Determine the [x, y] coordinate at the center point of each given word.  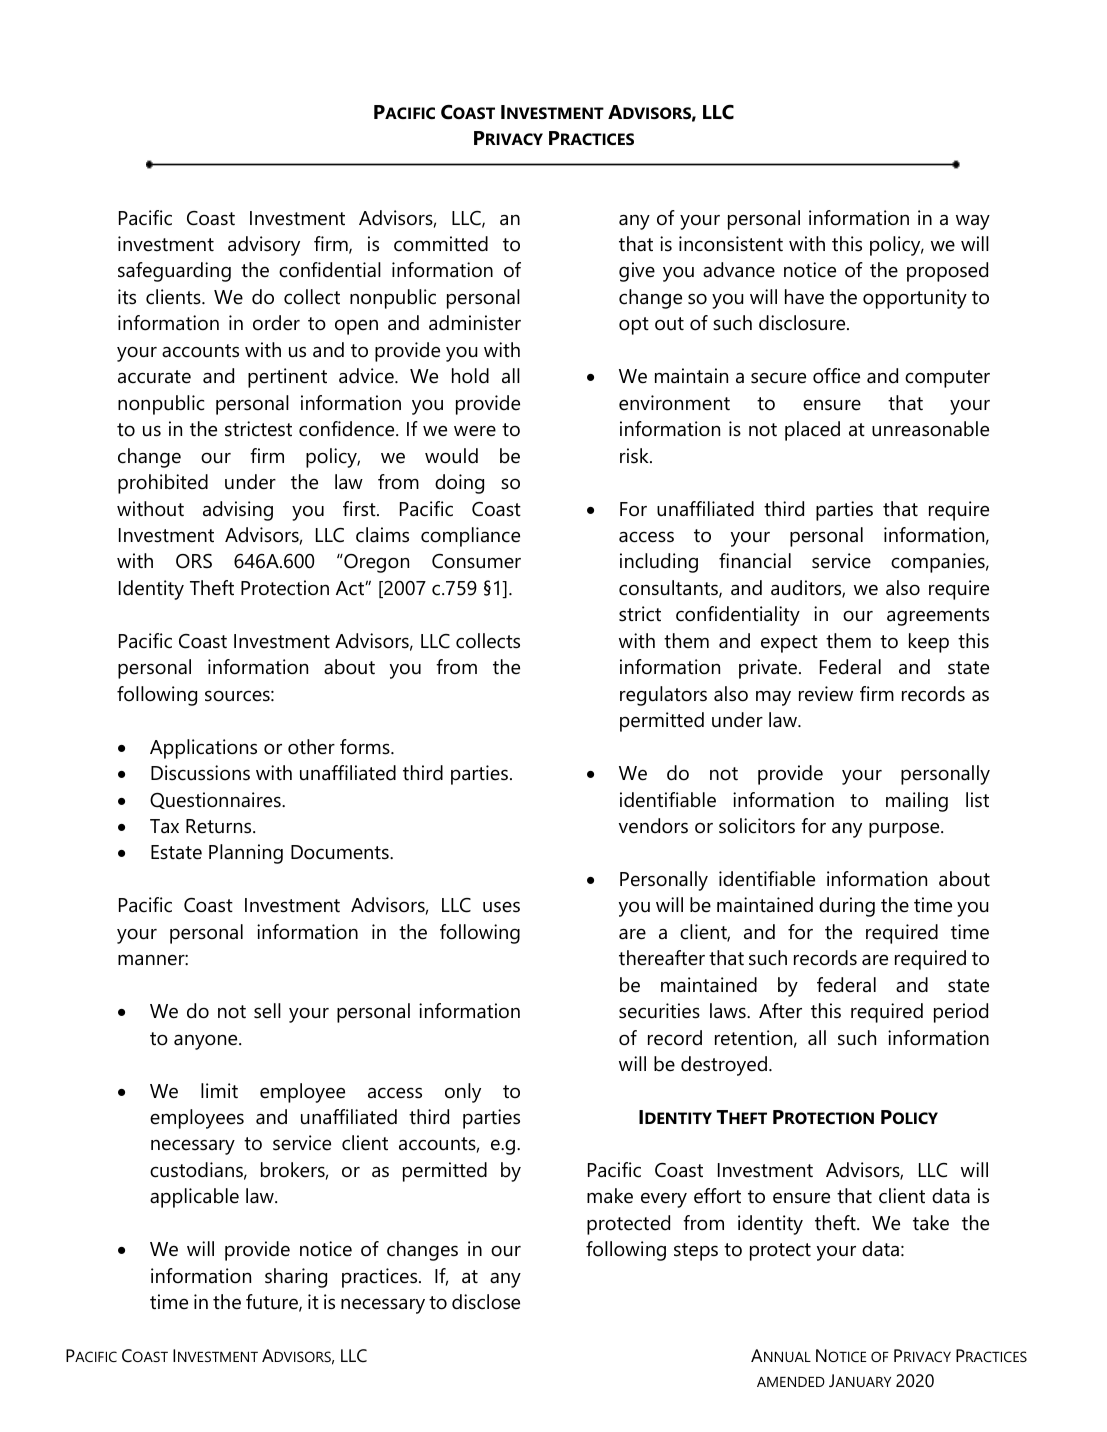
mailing [917, 802]
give [637, 272]
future [273, 1303]
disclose [486, 1302]
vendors [653, 826]
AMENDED [791, 1382]
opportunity [915, 299]
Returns [220, 826]
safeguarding [174, 272]
